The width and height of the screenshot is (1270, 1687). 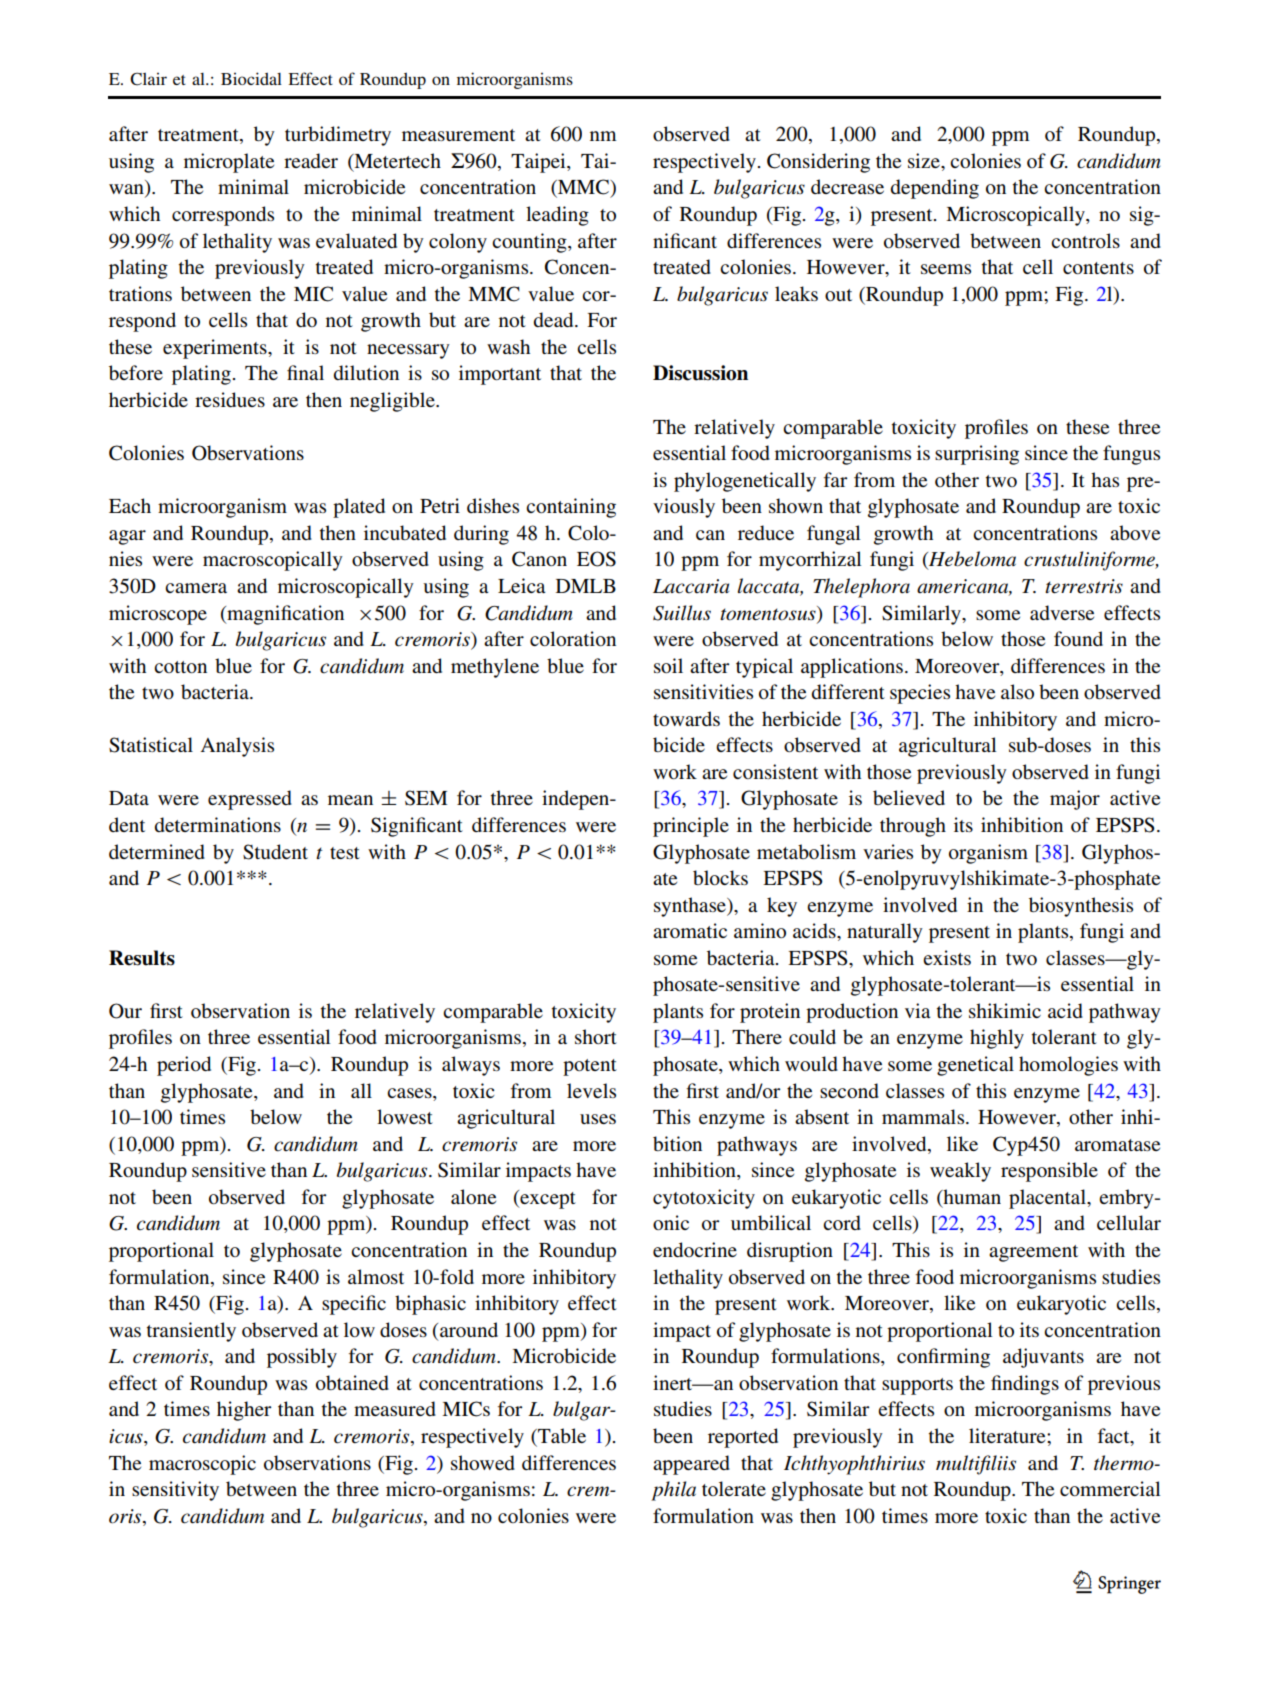 I want to click on major, so click(x=1075, y=800).
